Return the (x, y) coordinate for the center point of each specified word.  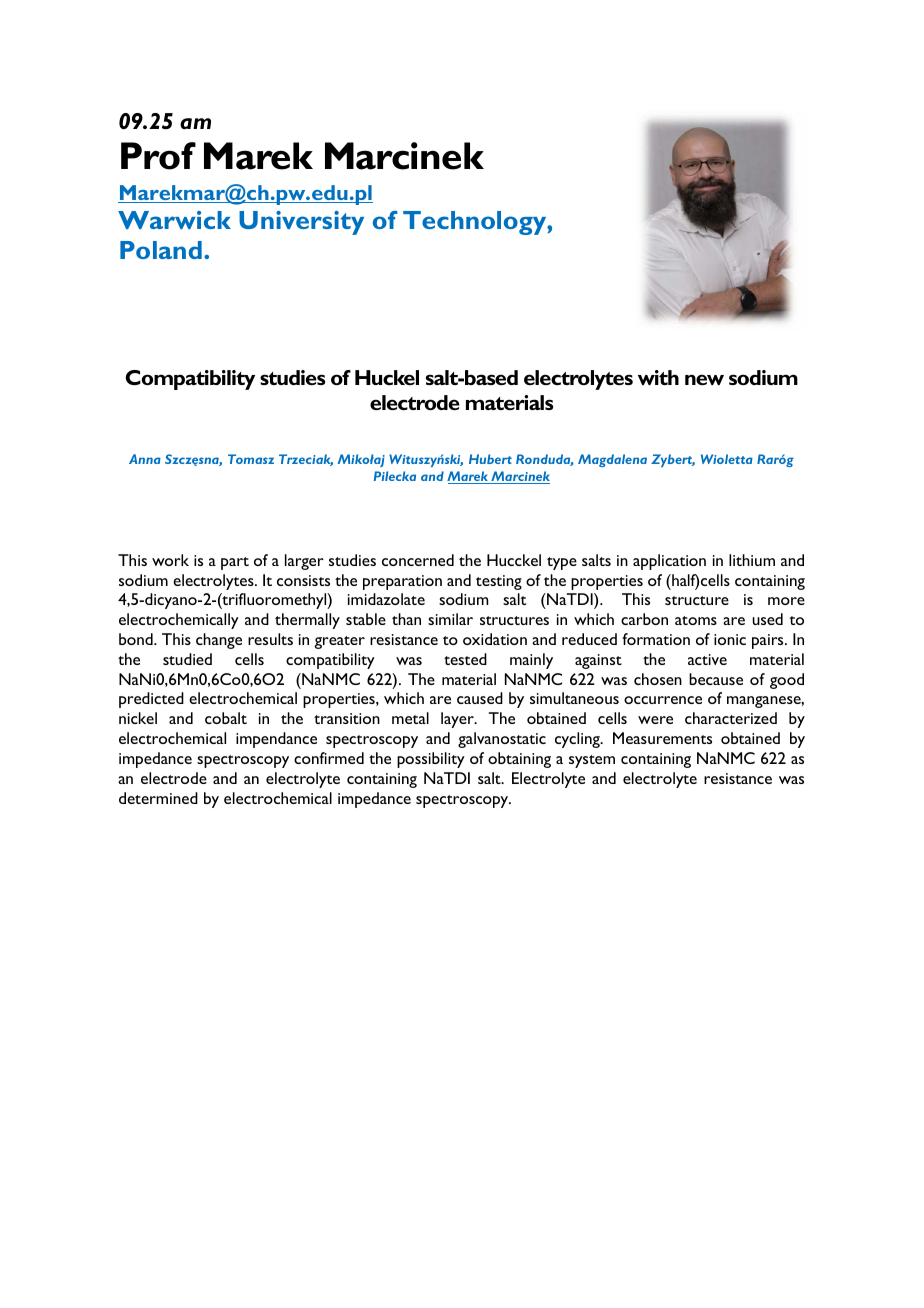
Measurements (662, 738)
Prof (158, 156)
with (658, 377)
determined (158, 798)
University (301, 223)
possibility (431, 760)
